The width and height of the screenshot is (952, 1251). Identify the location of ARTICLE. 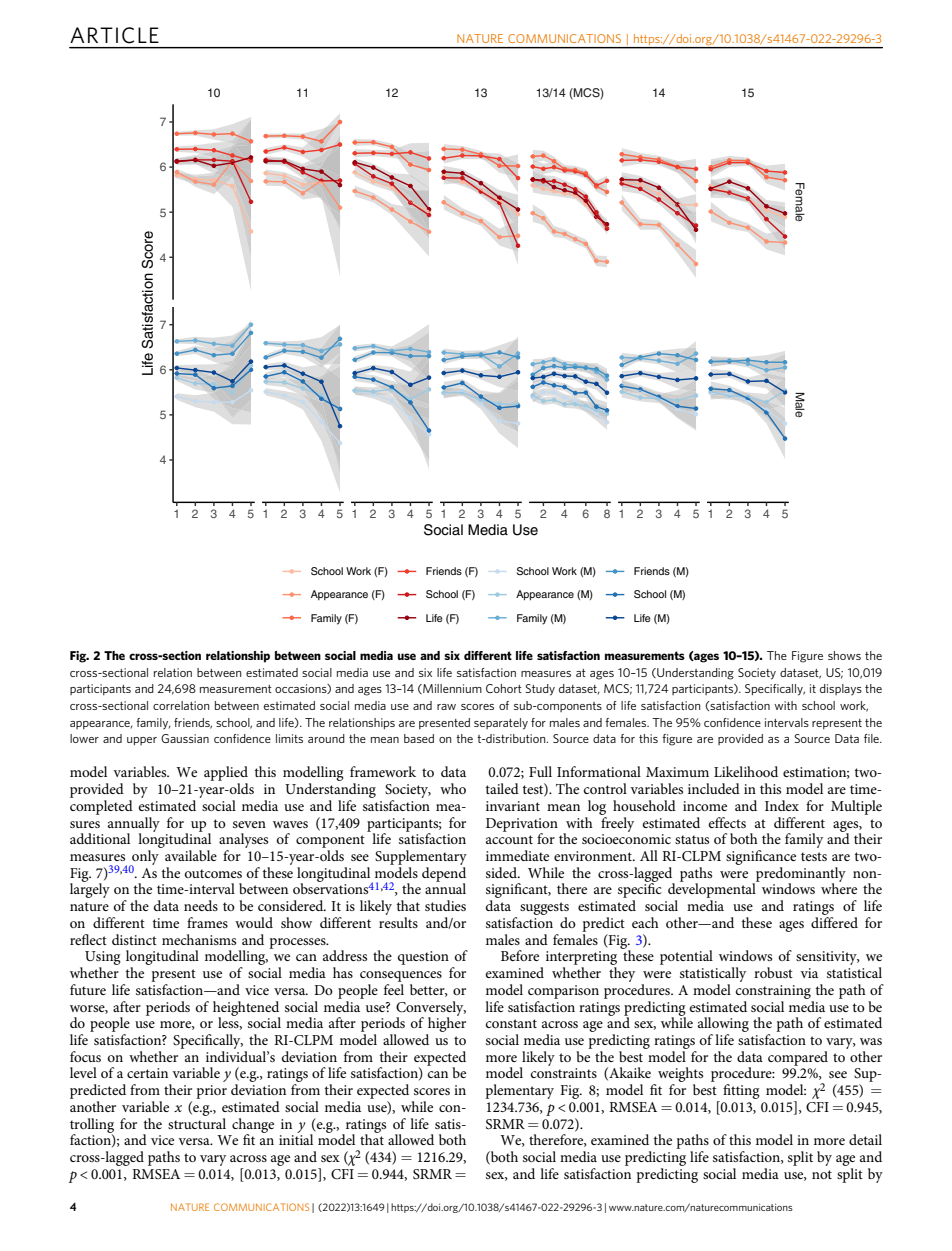
(114, 35).
